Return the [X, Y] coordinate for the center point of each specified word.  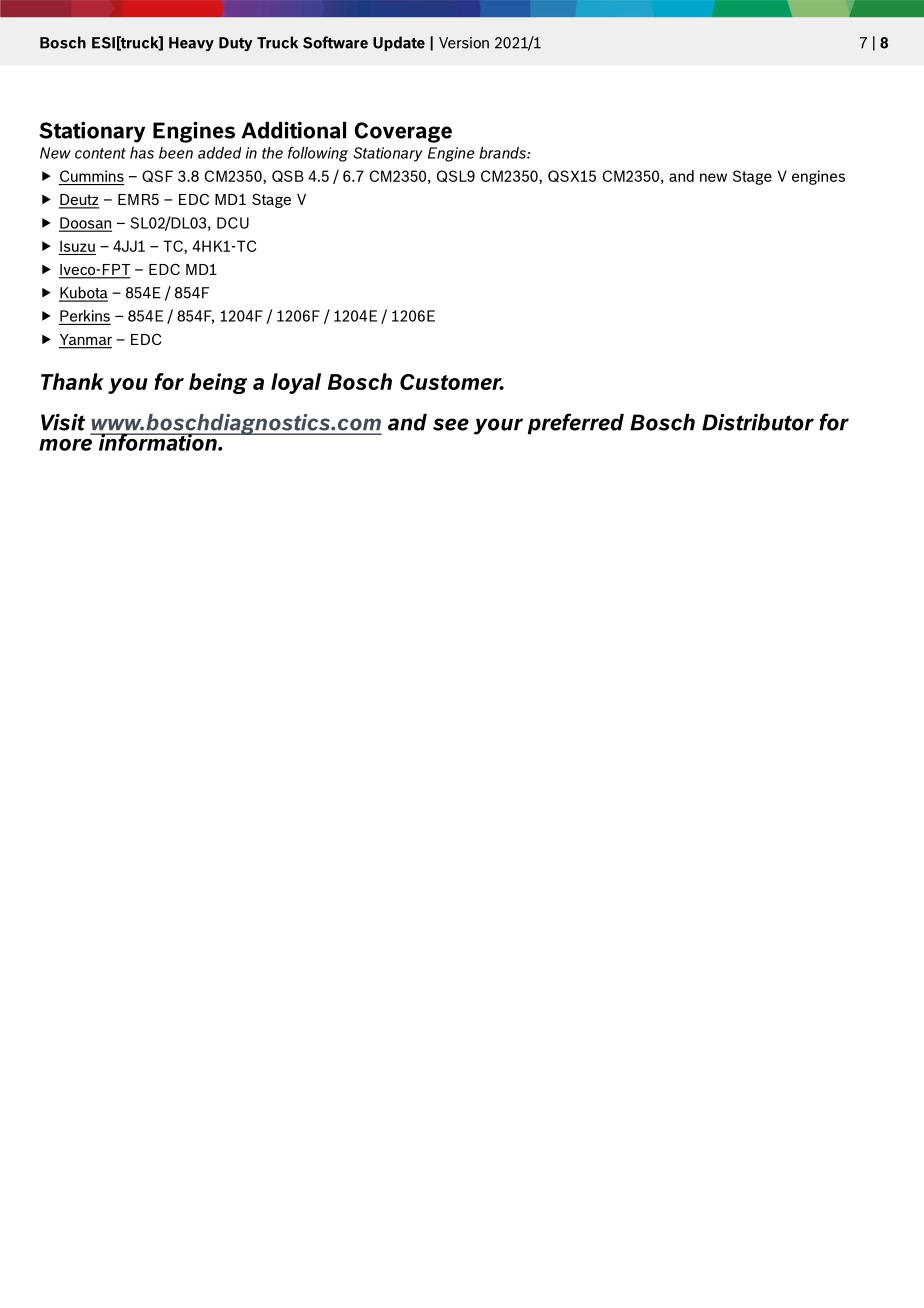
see [451, 424]
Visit [63, 422]
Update [399, 43]
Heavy [191, 44]
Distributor [758, 422]
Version [464, 43]
